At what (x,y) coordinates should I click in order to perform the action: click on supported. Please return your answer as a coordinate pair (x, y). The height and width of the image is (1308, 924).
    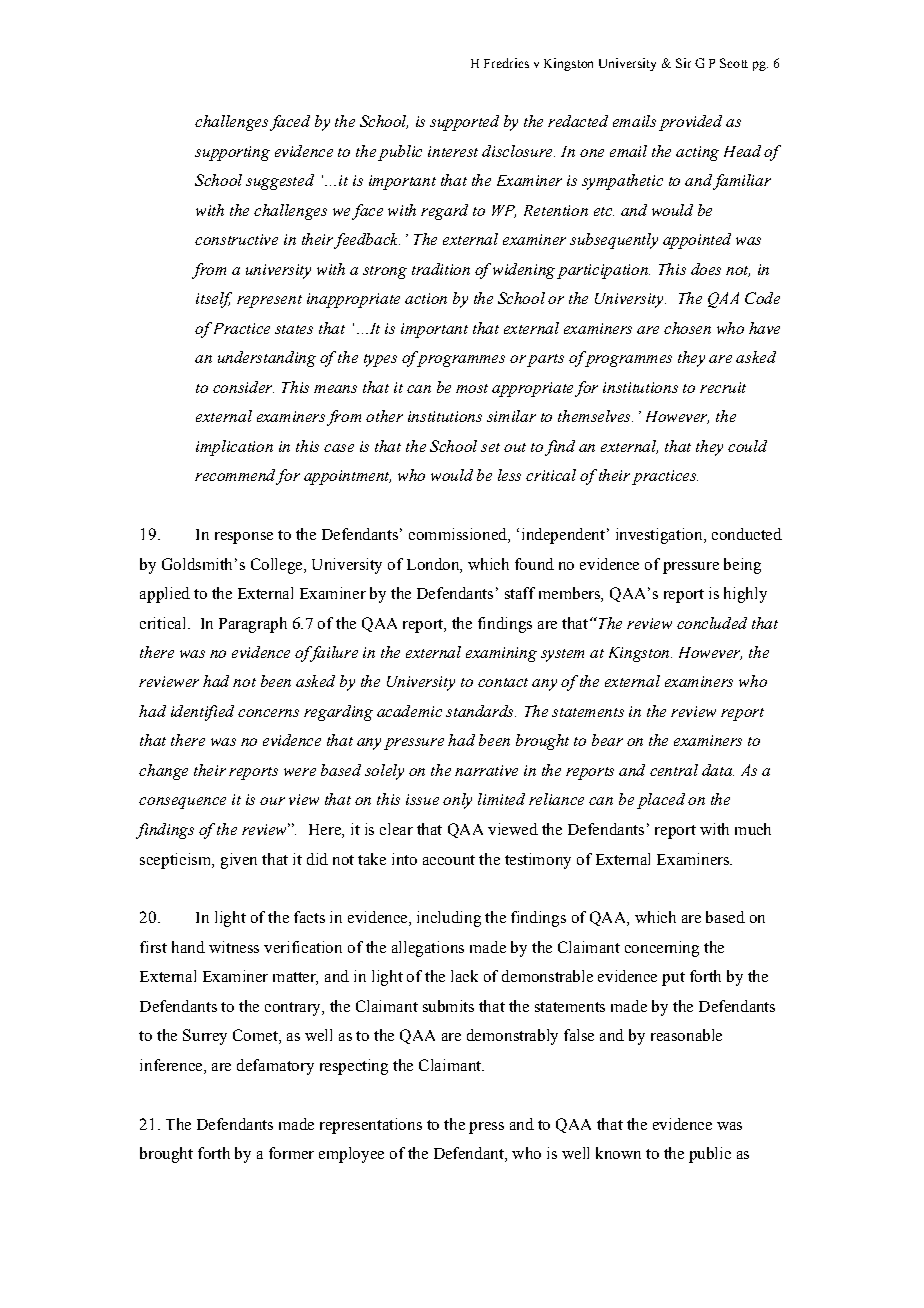
    Looking at the image, I should click on (464, 123).
